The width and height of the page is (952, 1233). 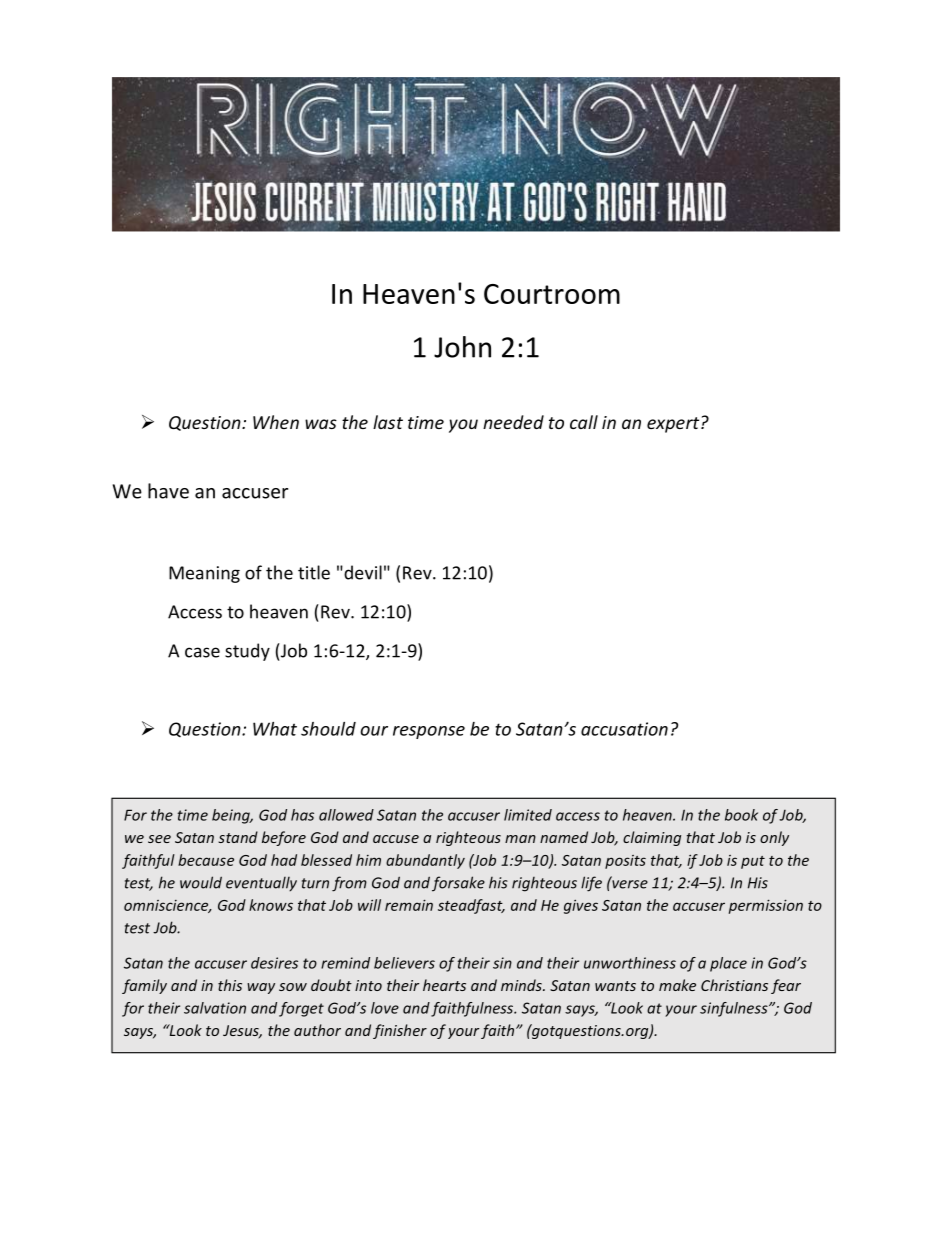 I want to click on sinfulness, so click(x=735, y=1009).
